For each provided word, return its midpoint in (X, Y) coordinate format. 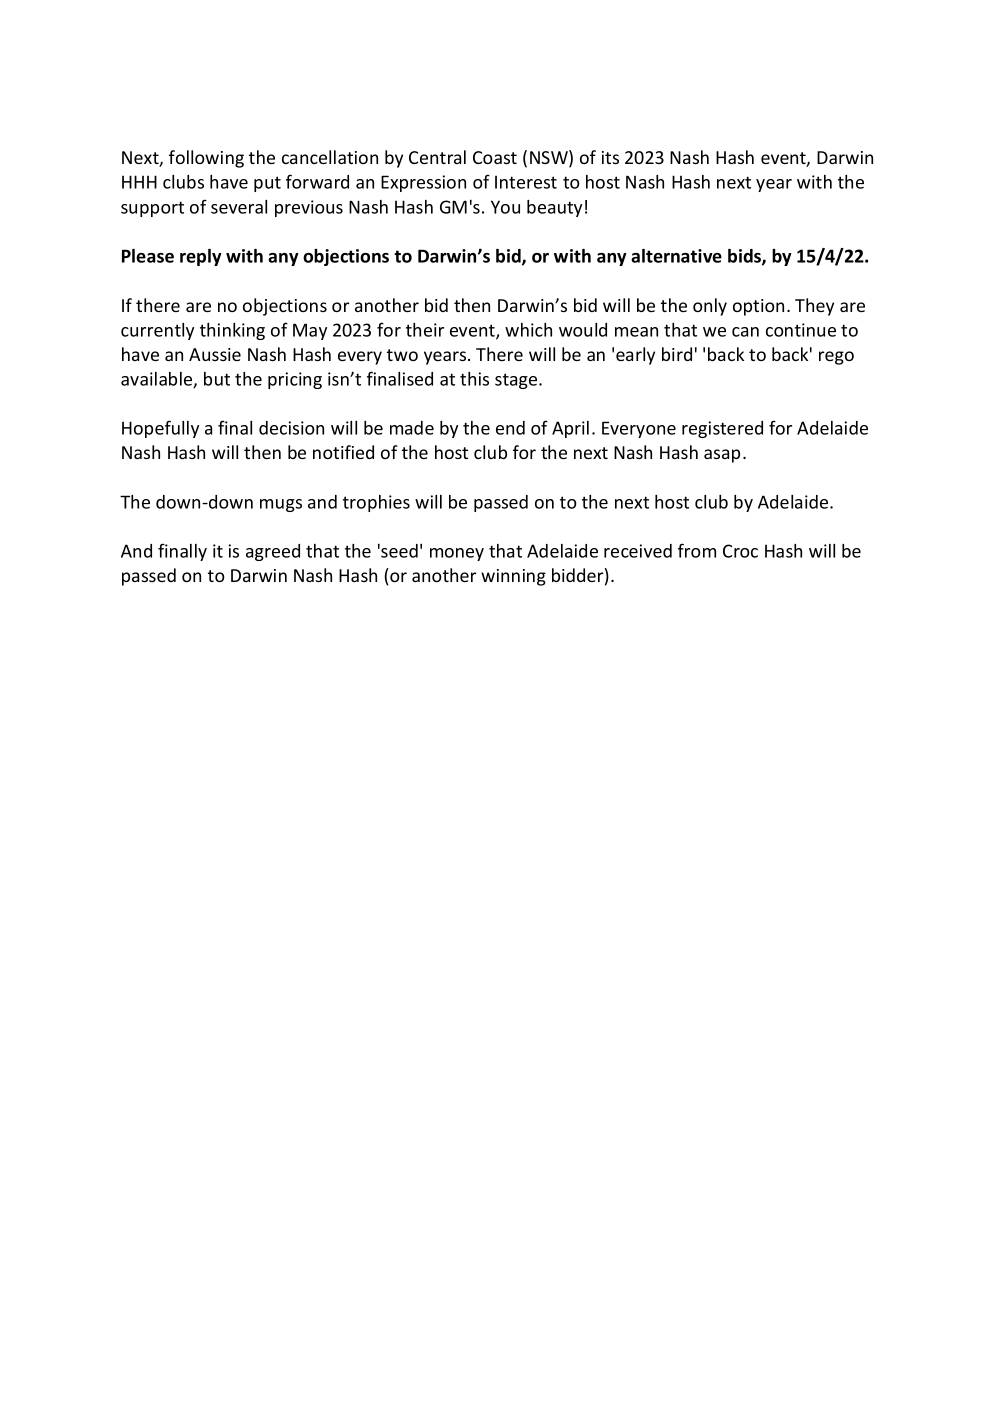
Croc (740, 551)
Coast (495, 157)
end (510, 428)
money (457, 554)
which (528, 330)
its (610, 157)
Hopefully (160, 429)
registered (722, 429)
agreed (273, 552)
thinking (232, 331)
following (206, 159)
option (758, 307)
